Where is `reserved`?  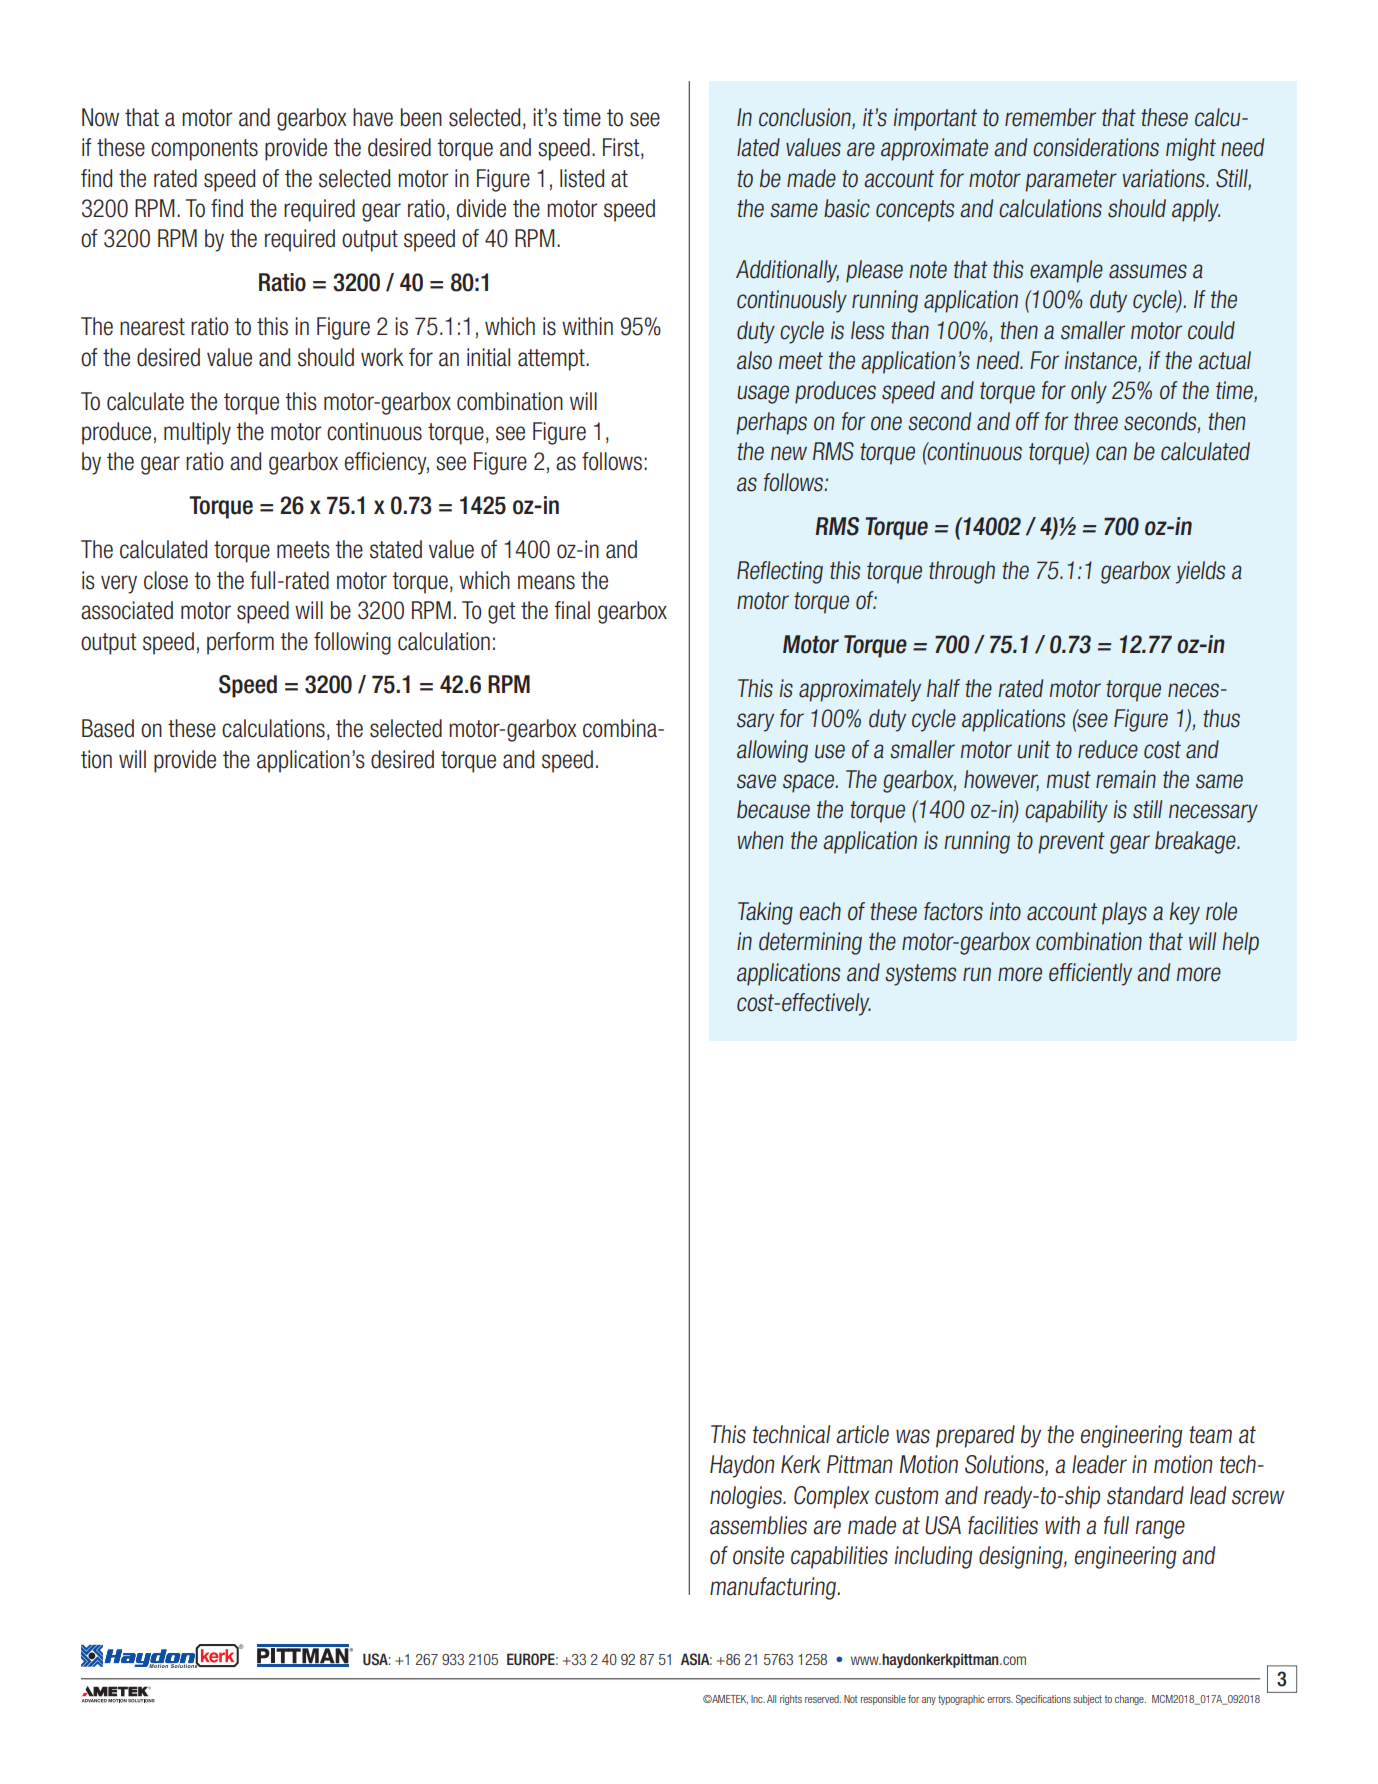
reserved is located at coordinates (823, 1699).
